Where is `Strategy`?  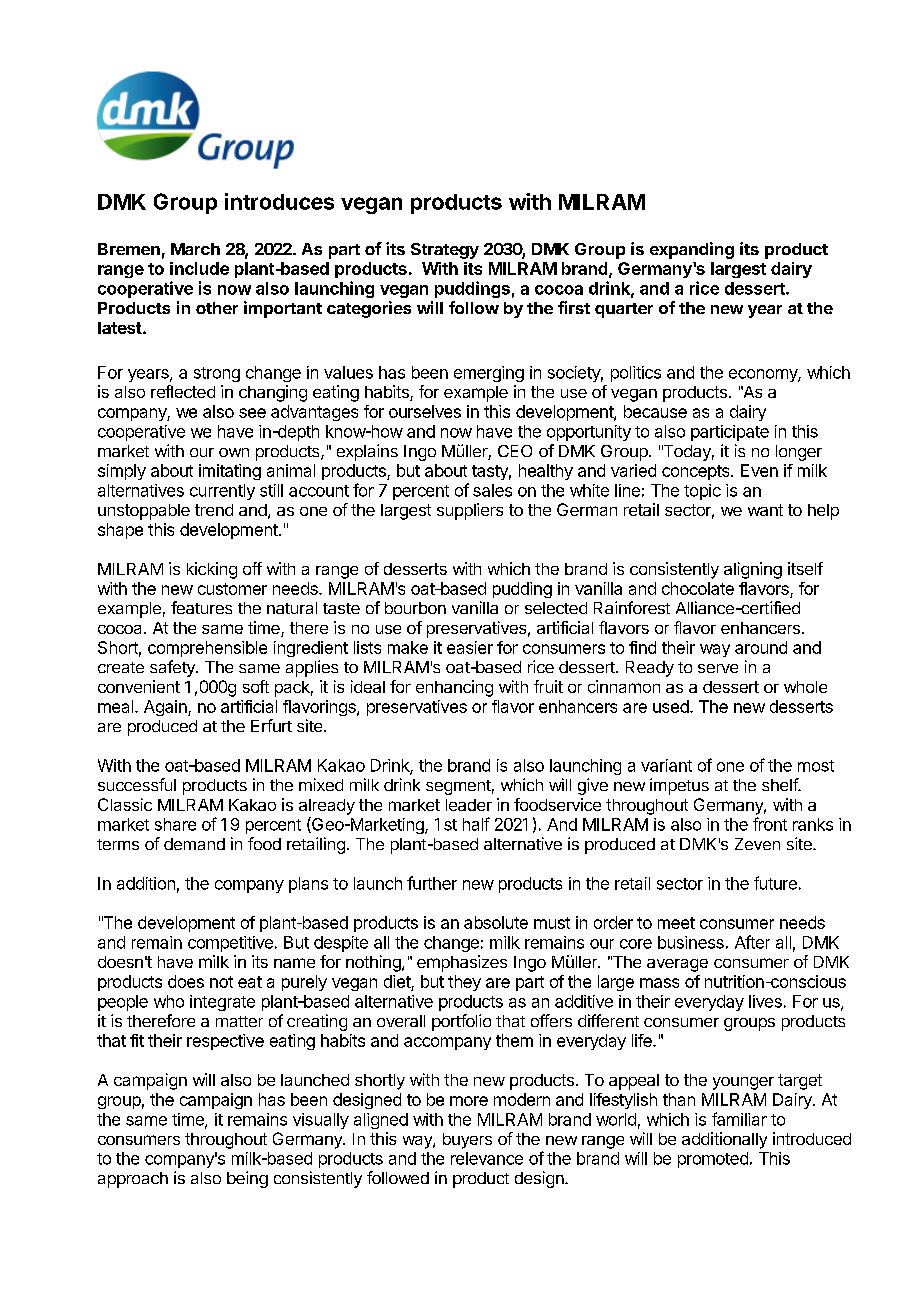 Strategy is located at coordinates (445, 251).
